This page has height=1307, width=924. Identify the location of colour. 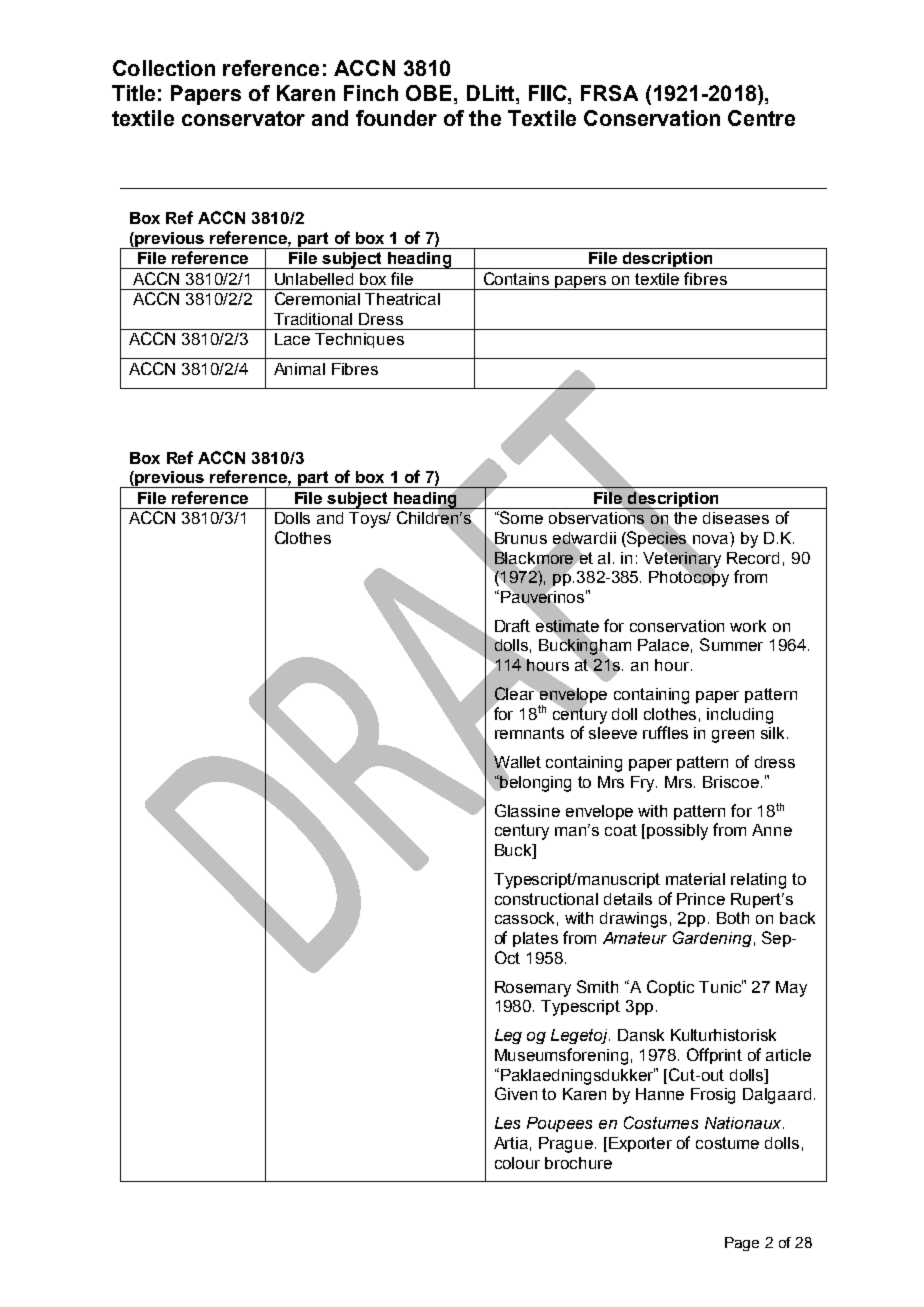
(517, 1163).
